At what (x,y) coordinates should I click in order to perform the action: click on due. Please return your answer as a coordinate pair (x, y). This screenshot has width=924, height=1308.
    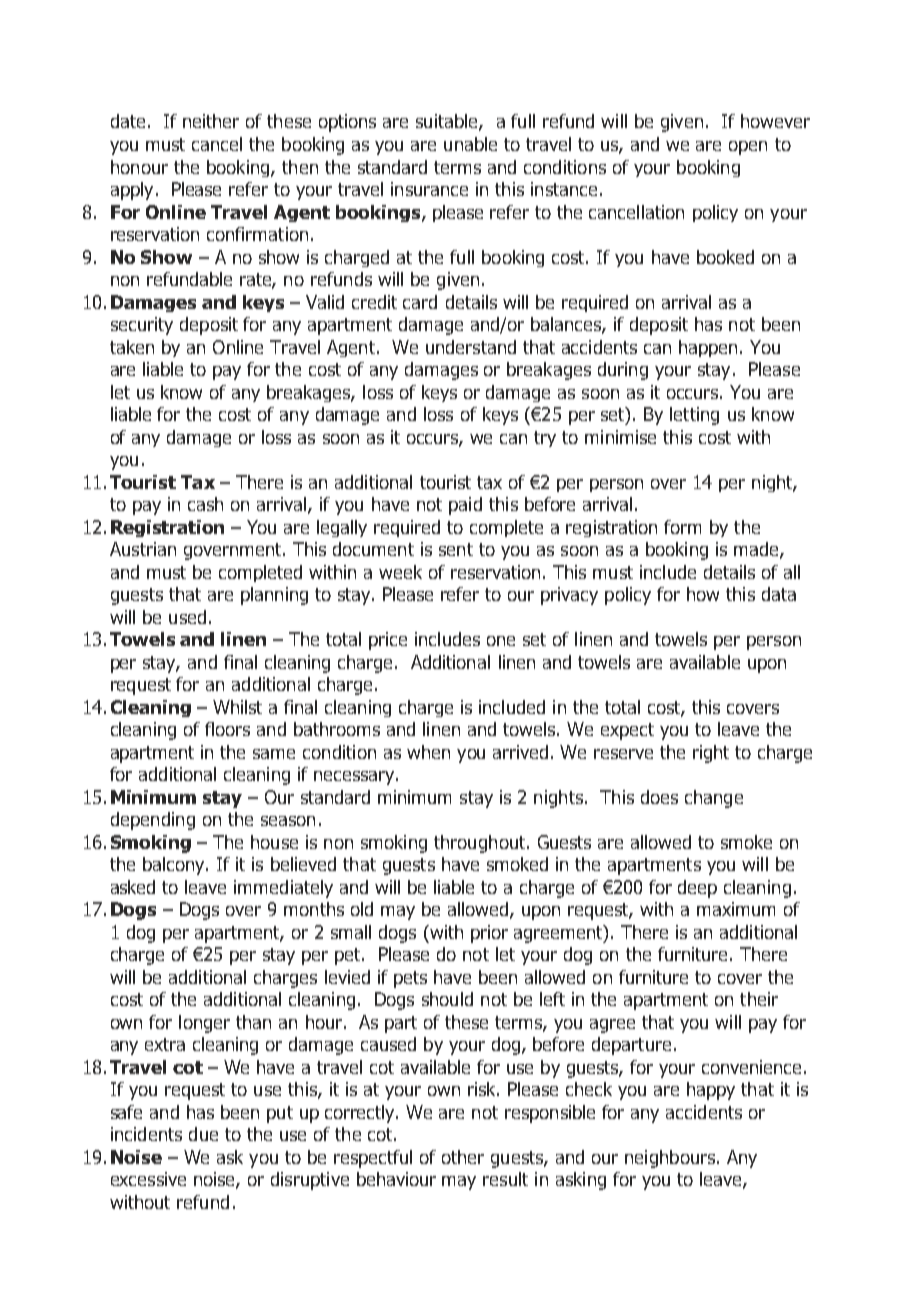
    Looking at the image, I should click on (203, 1134).
